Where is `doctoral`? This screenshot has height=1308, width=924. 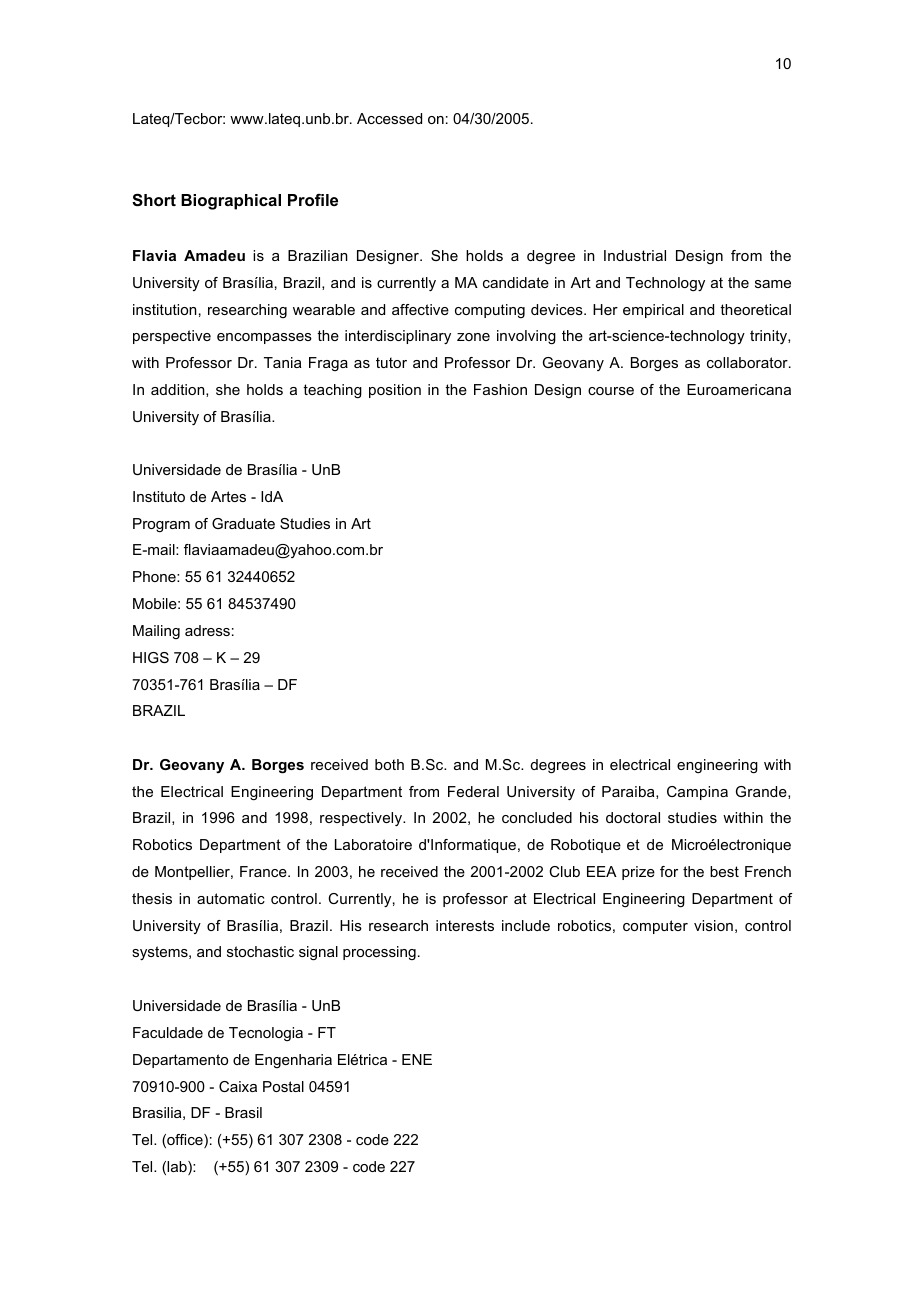
doctoral is located at coordinates (633, 817).
